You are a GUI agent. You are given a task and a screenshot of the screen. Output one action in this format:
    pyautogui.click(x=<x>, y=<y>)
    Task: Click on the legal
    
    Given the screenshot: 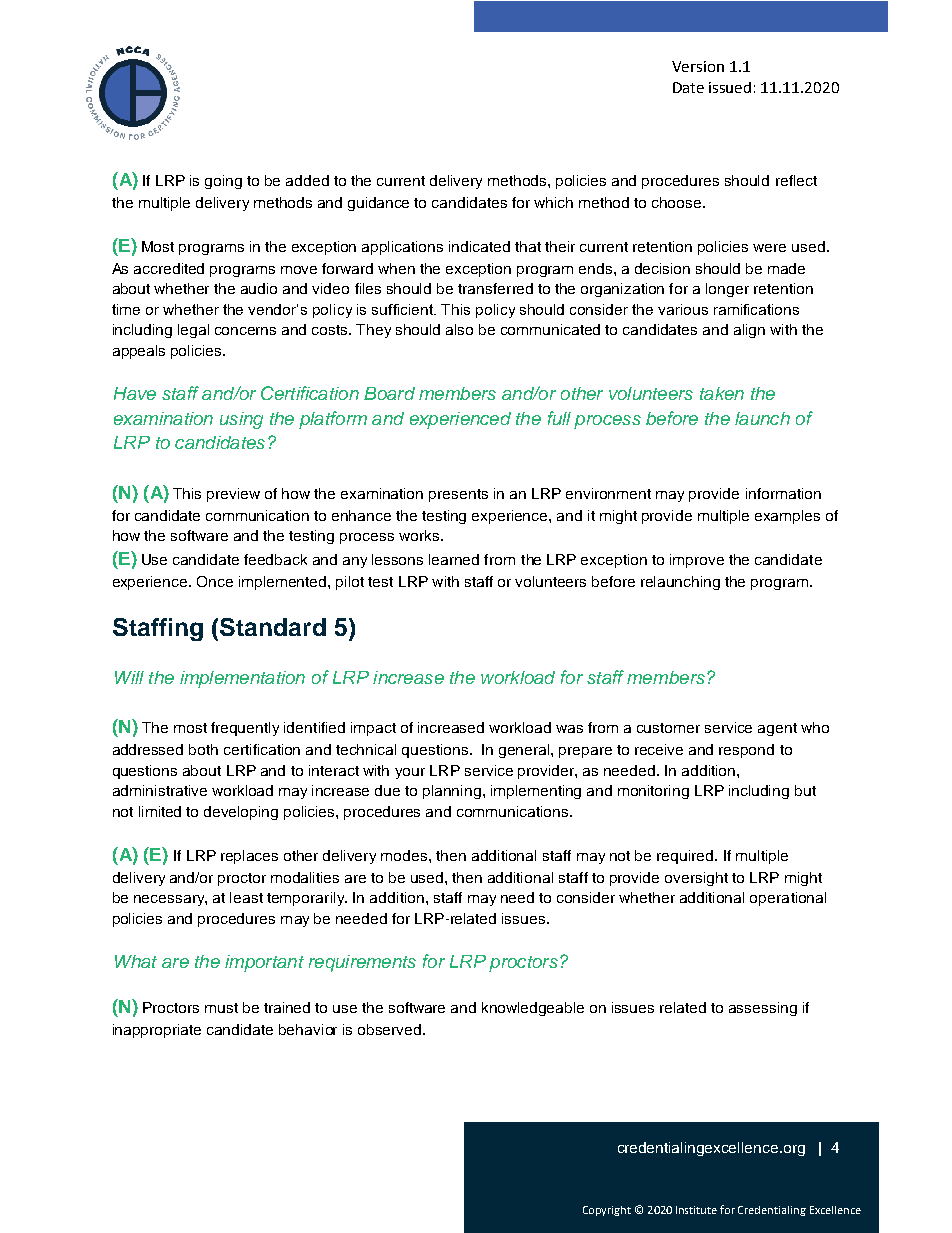 What is the action you would take?
    pyautogui.click(x=193, y=331)
